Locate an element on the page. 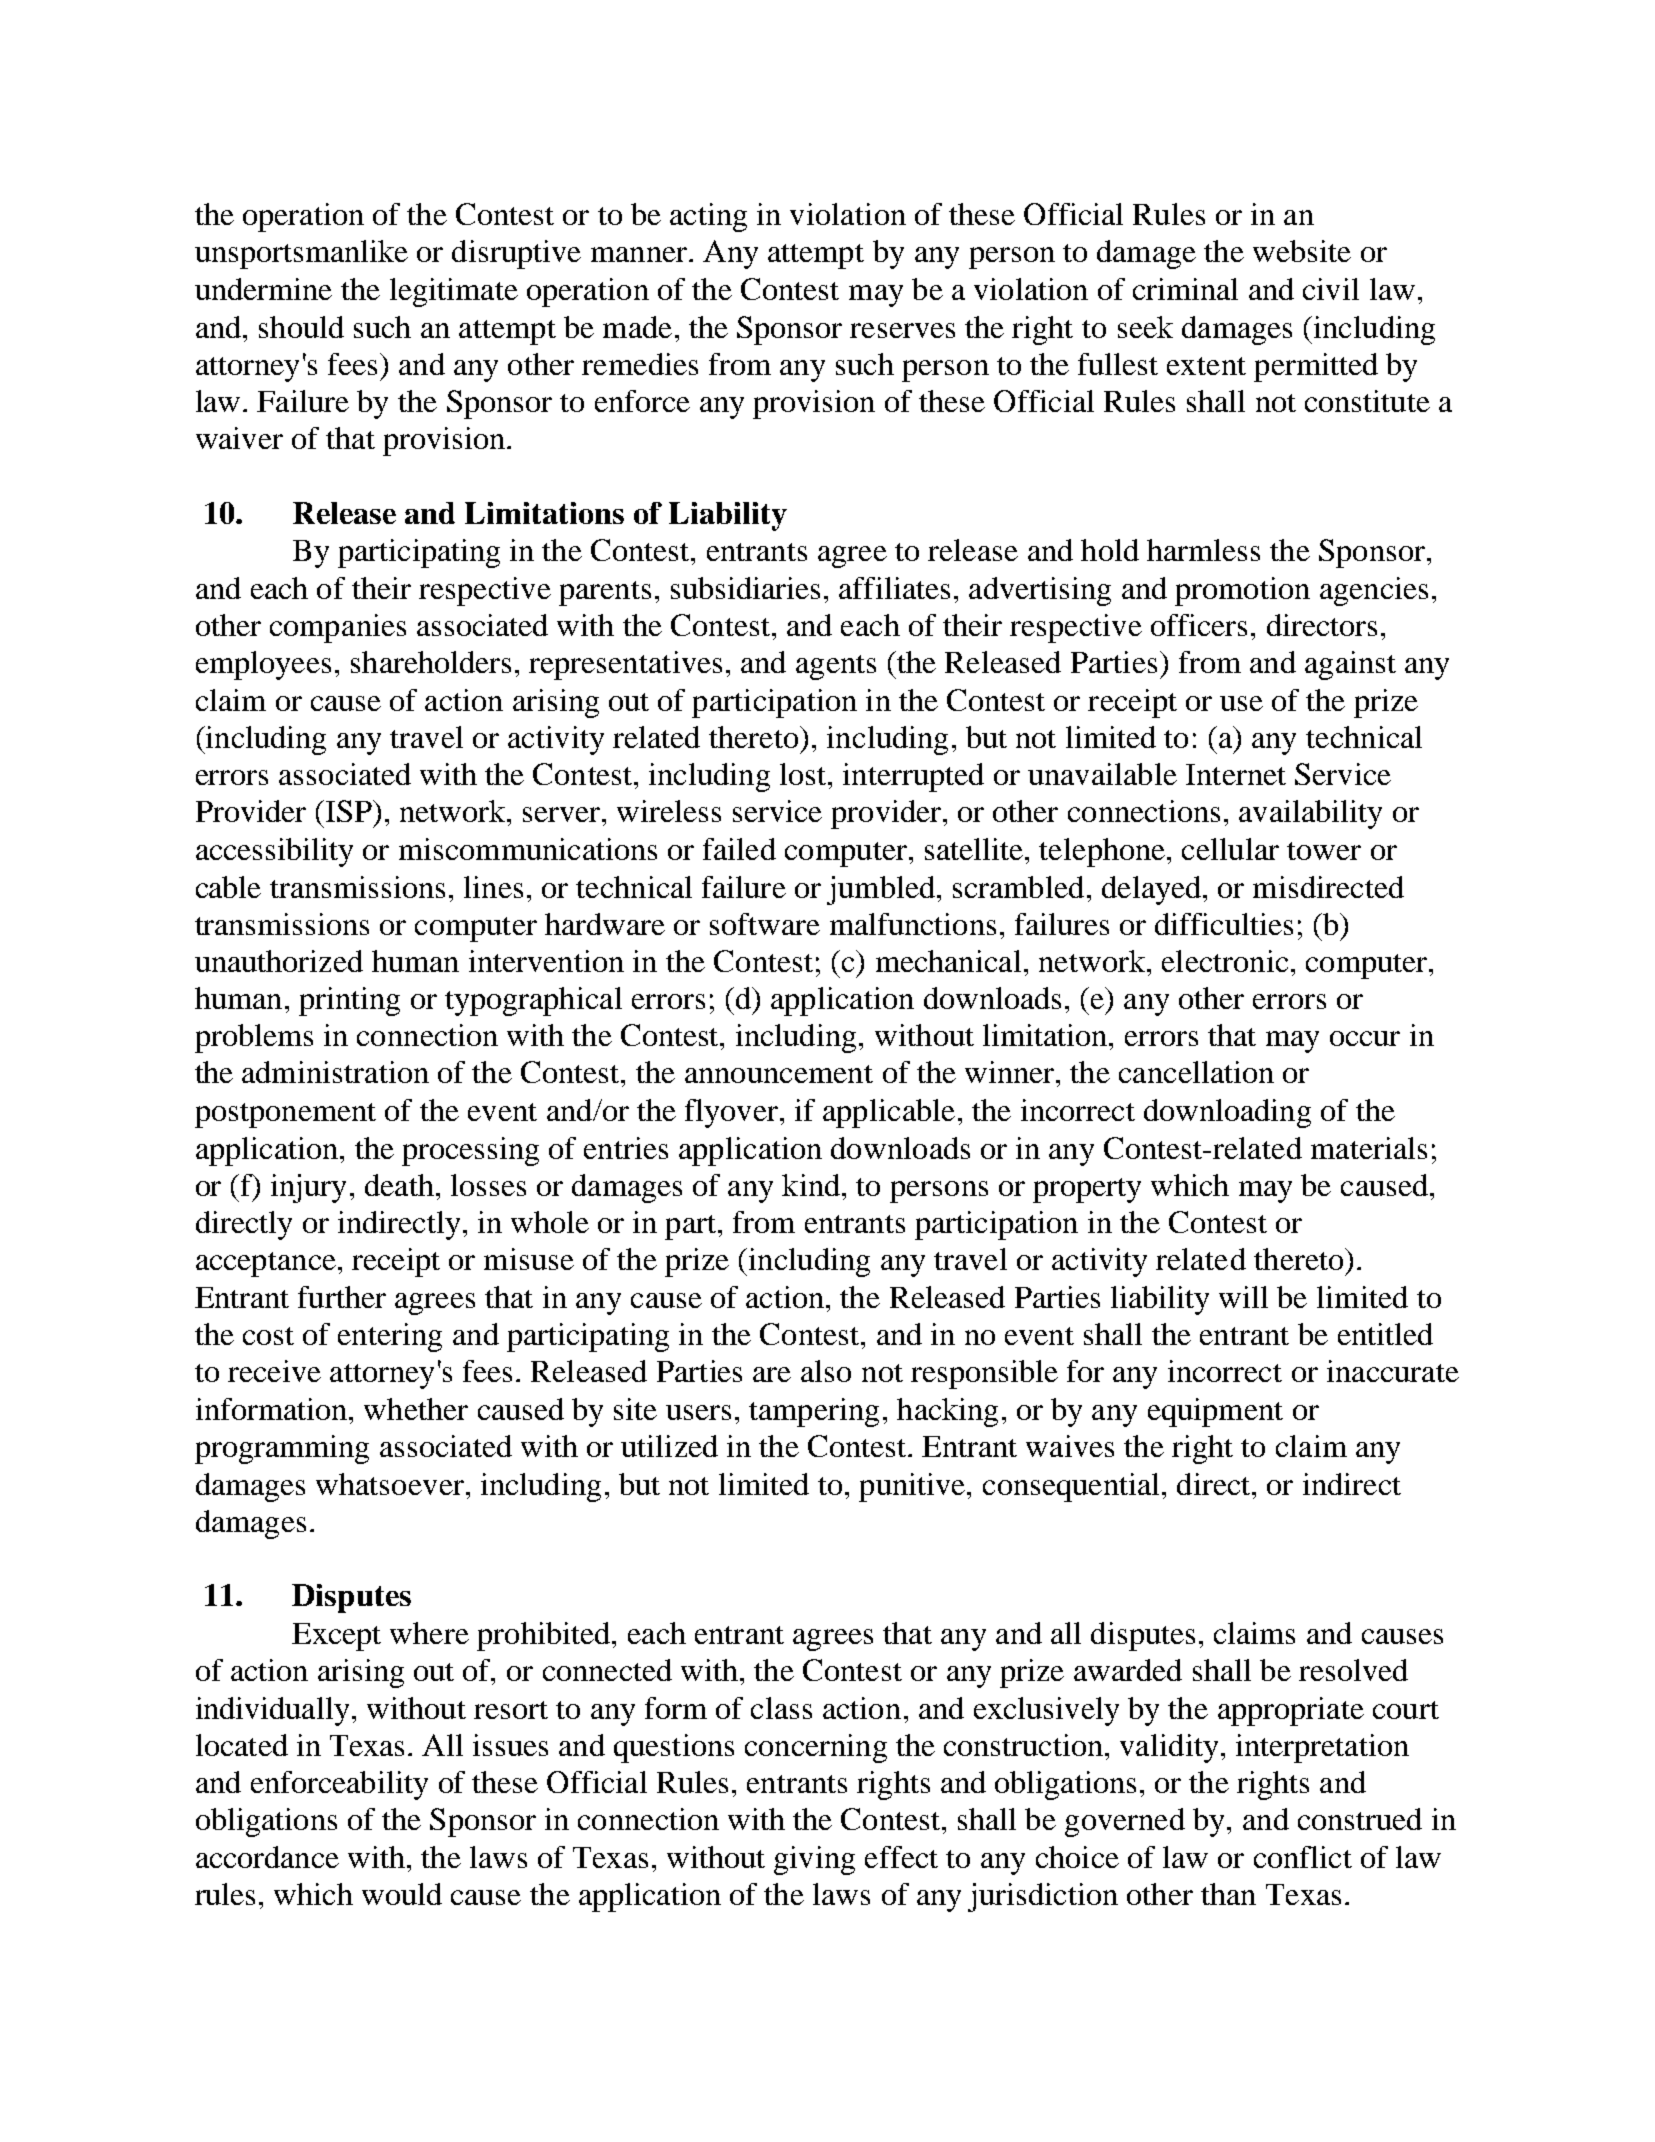 The image size is (1655, 2142). would is located at coordinates (402, 1894).
